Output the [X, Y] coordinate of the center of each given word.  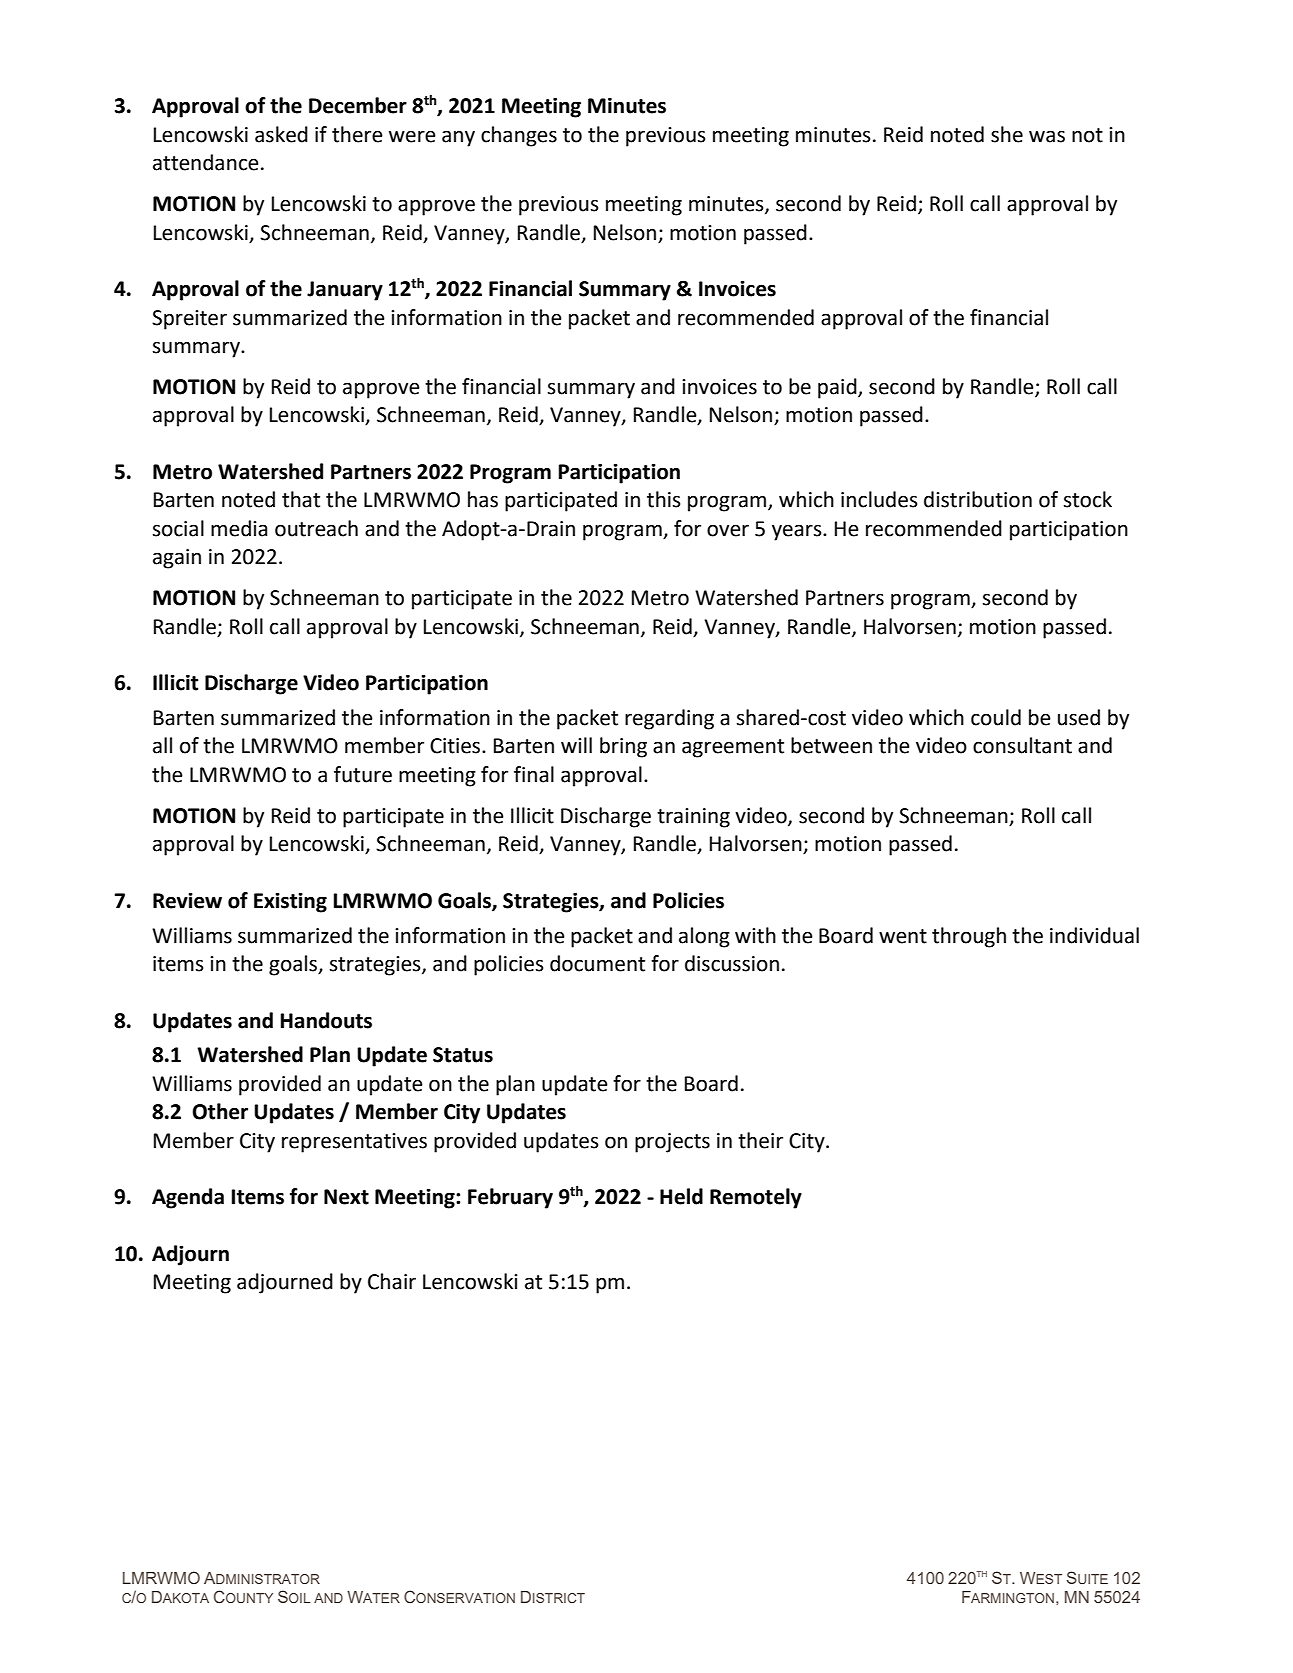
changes [519, 136]
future [363, 774]
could [996, 717]
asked [281, 134]
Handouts [326, 1020]
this [664, 499]
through [969, 937]
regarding [669, 719]
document [597, 963]
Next [346, 1197]
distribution [978, 499]
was [1047, 136]
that [301, 499]
